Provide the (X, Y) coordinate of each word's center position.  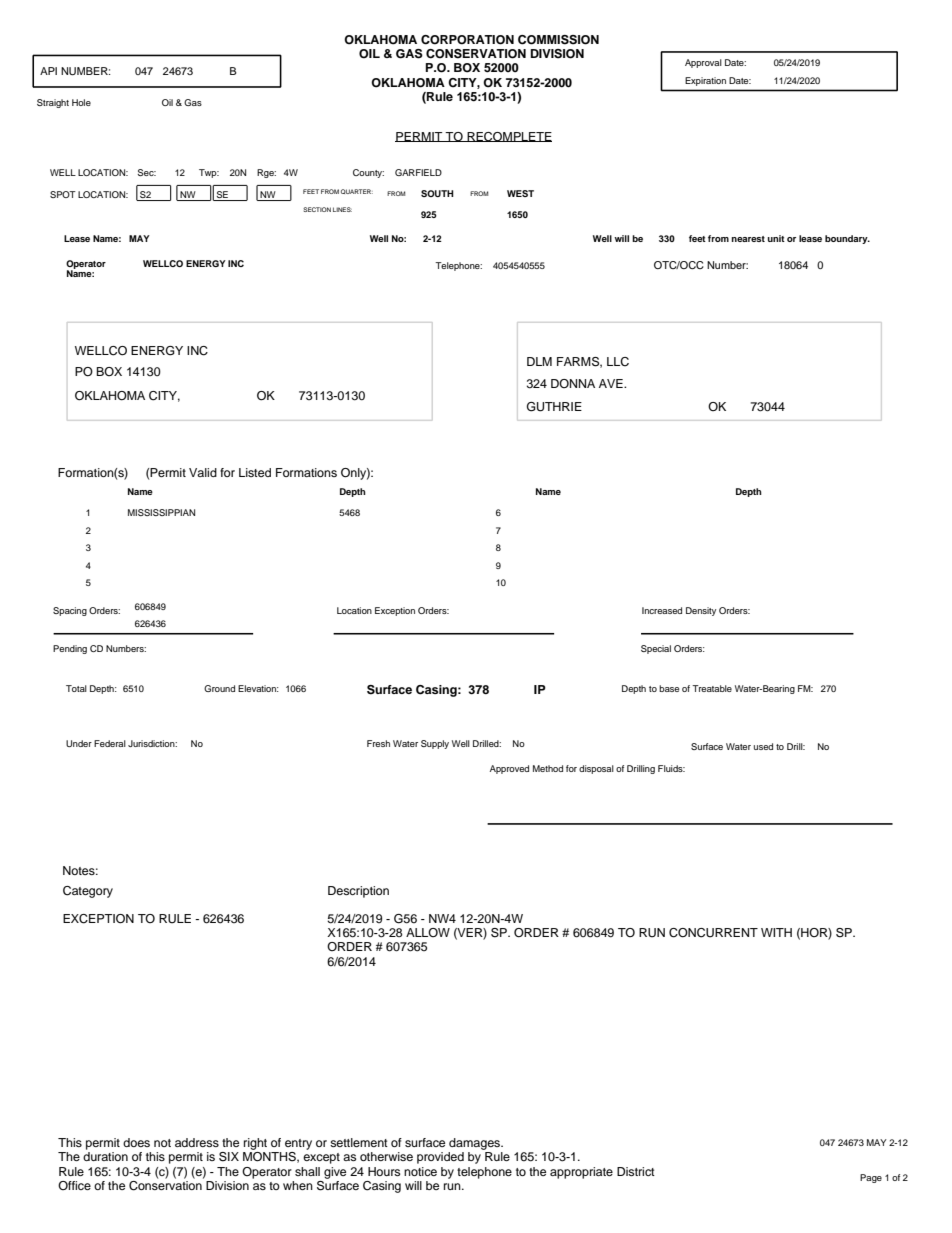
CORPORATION (467, 40)
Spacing (70, 611)
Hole (81, 102)
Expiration (706, 81)
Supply (435, 744)
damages (476, 1144)
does (136, 1142)
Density (701, 611)
